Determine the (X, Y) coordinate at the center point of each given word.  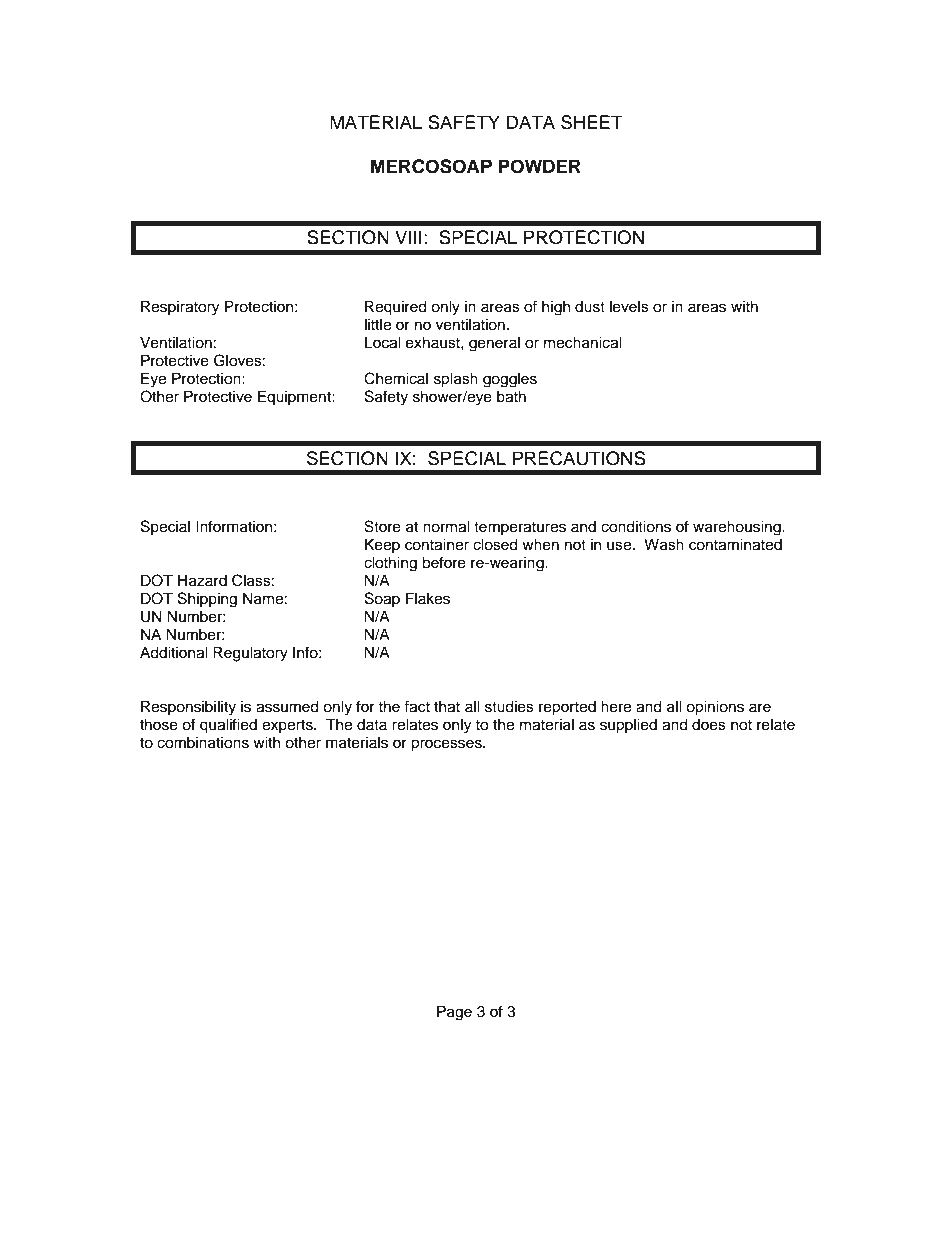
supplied (628, 726)
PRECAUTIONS (579, 458)
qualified (228, 726)
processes (447, 745)
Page (454, 1013)
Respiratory (180, 308)
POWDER (540, 166)
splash (456, 380)
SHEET (592, 122)
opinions (715, 708)
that (447, 707)
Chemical (396, 378)
